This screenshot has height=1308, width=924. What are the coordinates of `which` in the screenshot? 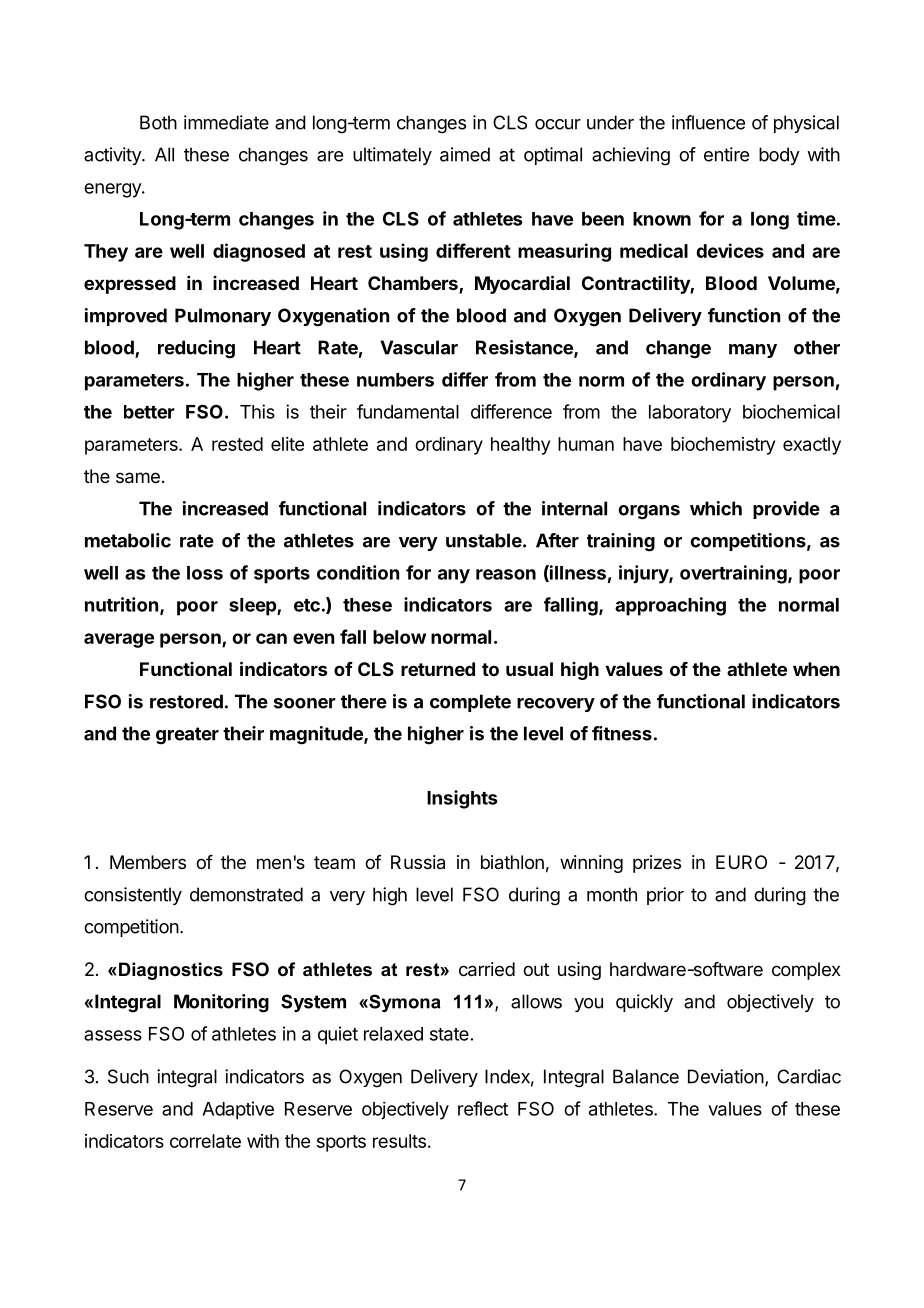 It's located at (716, 508).
